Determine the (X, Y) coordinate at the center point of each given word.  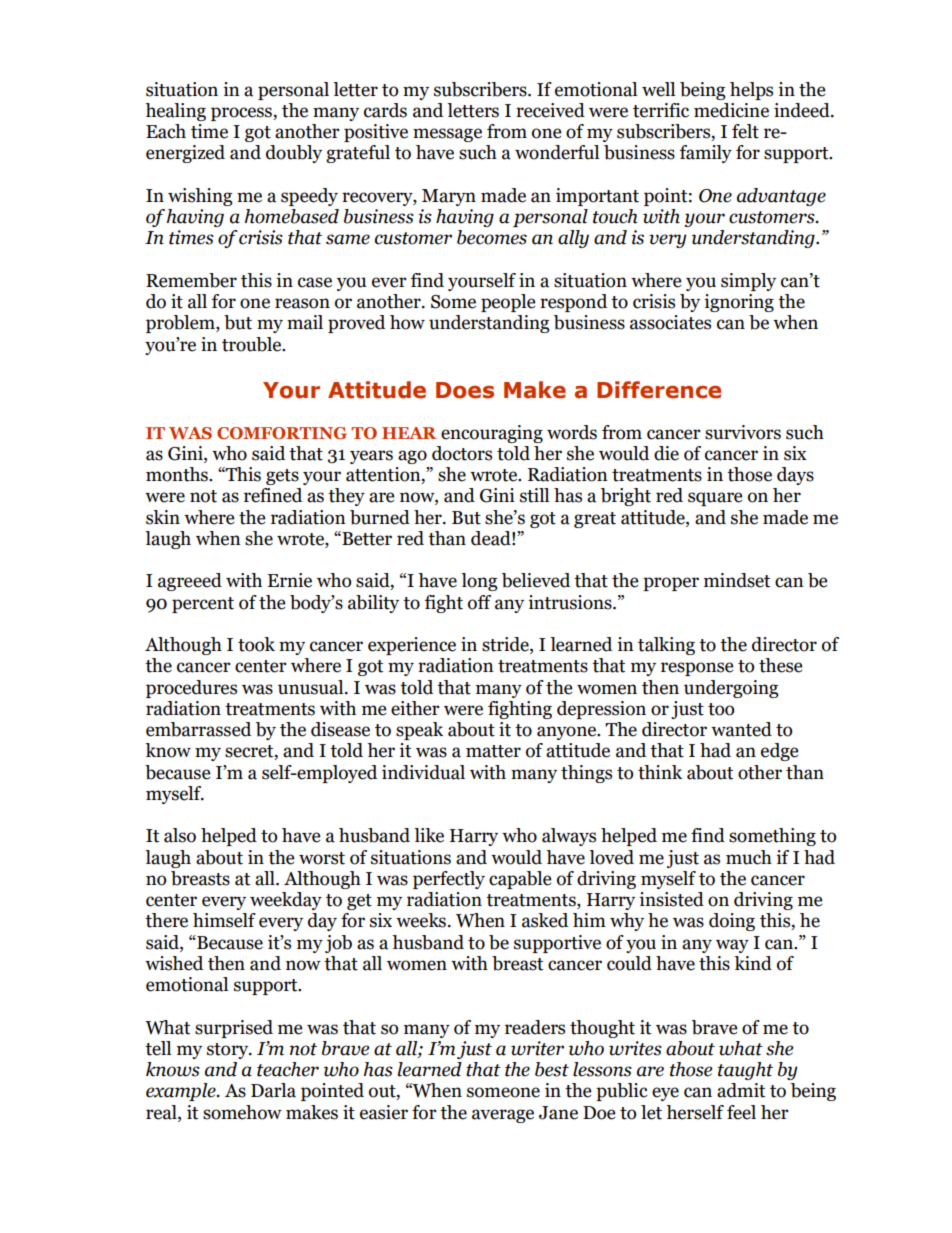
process (242, 114)
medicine (731, 110)
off (479, 602)
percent (203, 605)
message (447, 135)
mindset (737, 580)
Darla (273, 1090)
